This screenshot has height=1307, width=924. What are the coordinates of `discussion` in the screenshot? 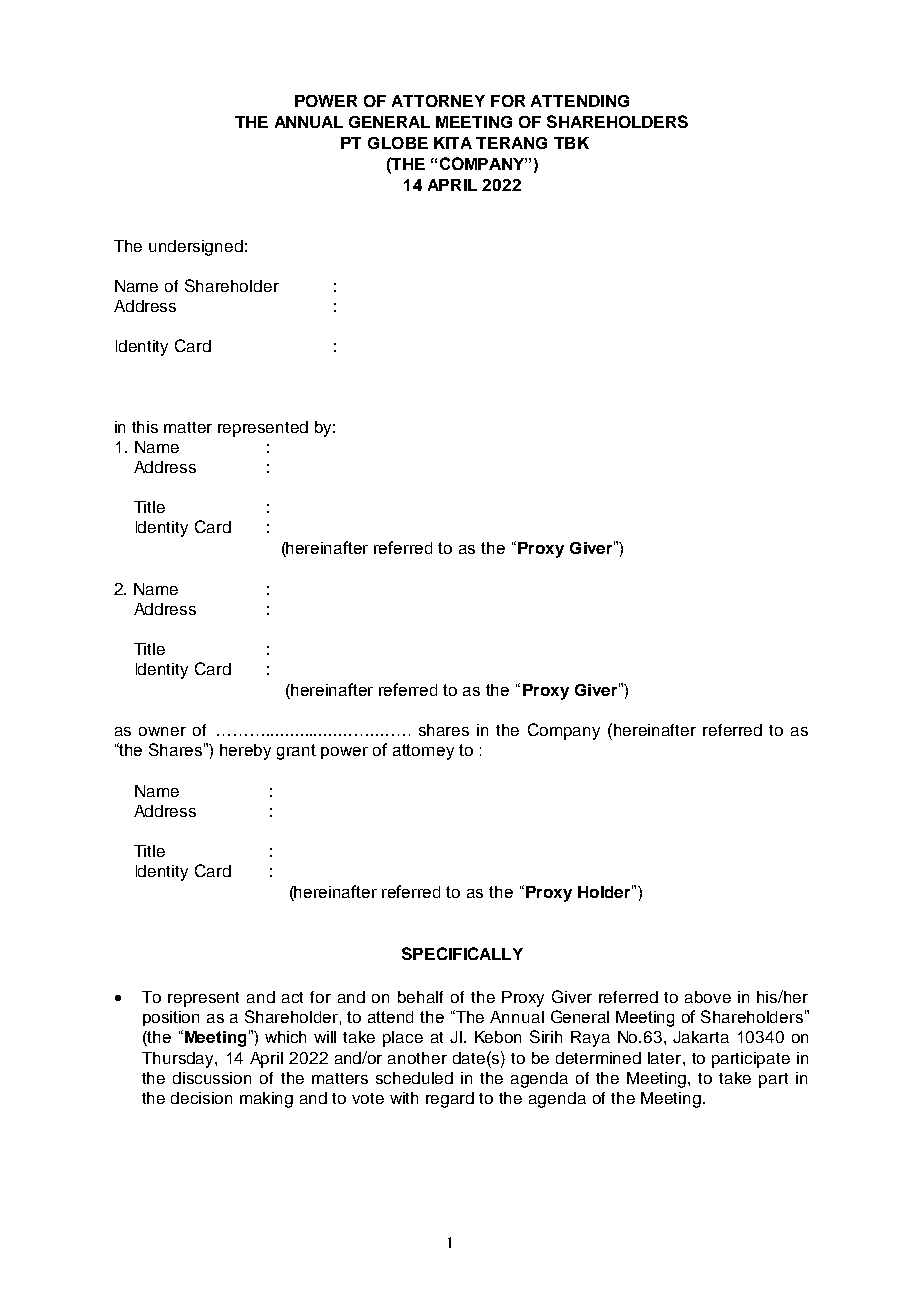 It's located at (212, 1078).
